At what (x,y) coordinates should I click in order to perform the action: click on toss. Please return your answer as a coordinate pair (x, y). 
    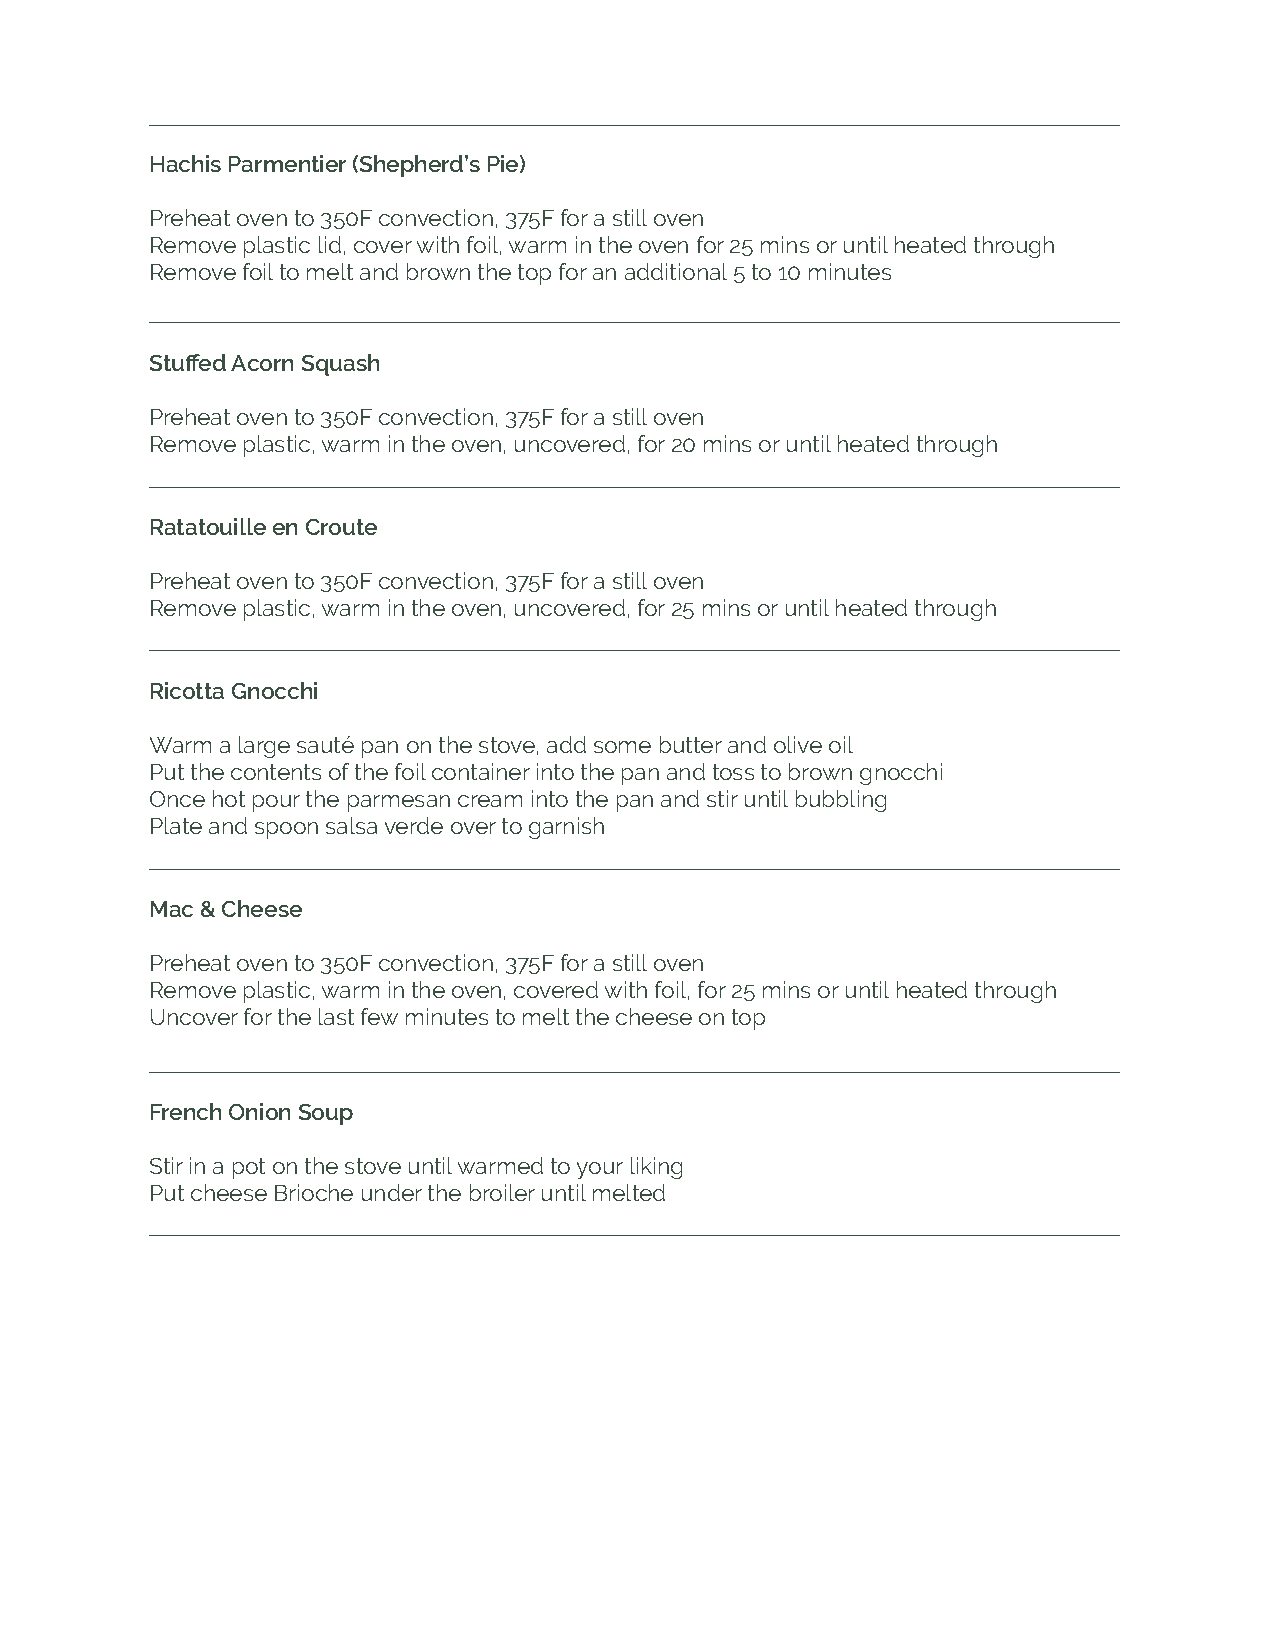
    Looking at the image, I should click on (733, 772).
